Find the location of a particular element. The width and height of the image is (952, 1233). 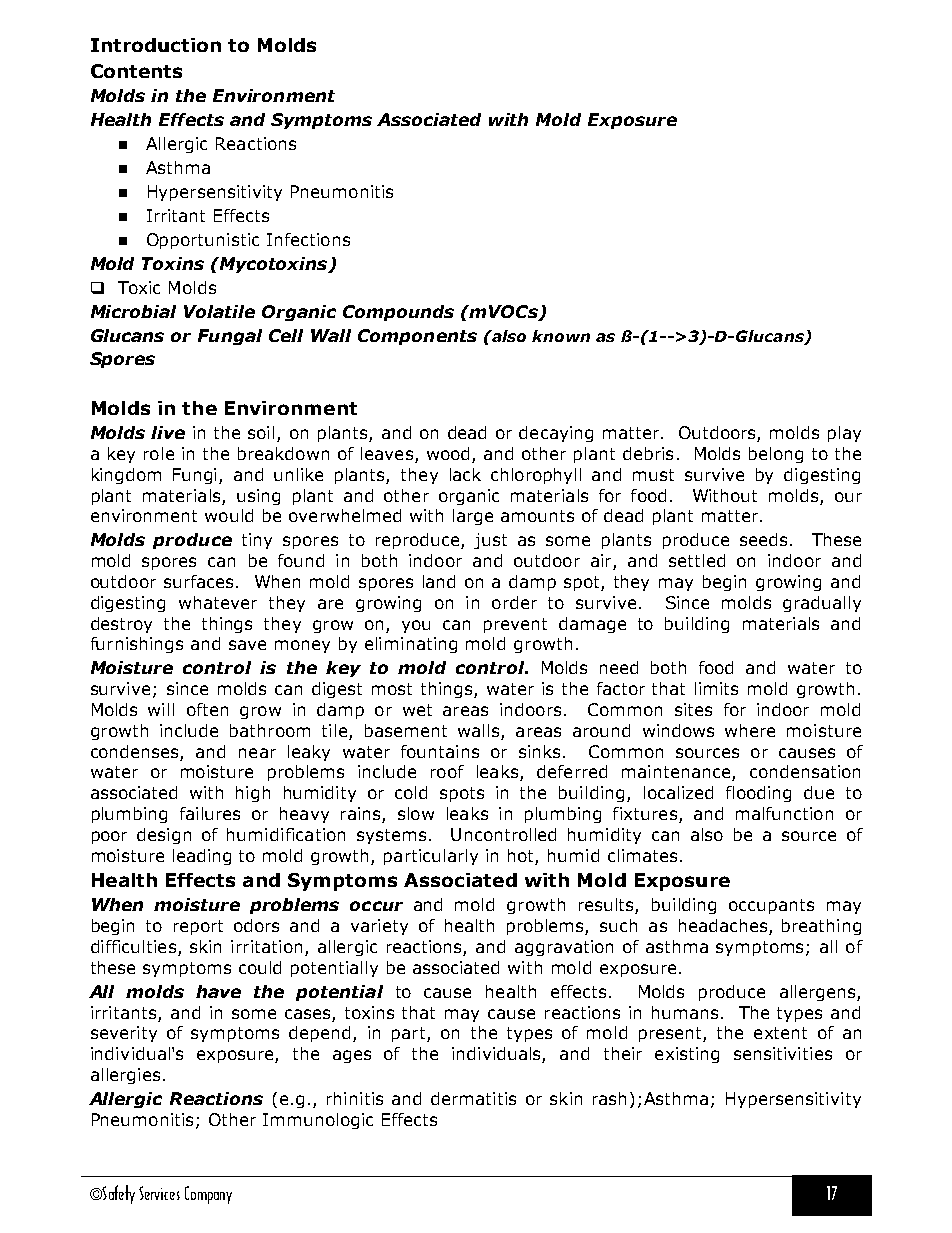

known is located at coordinates (561, 336).
